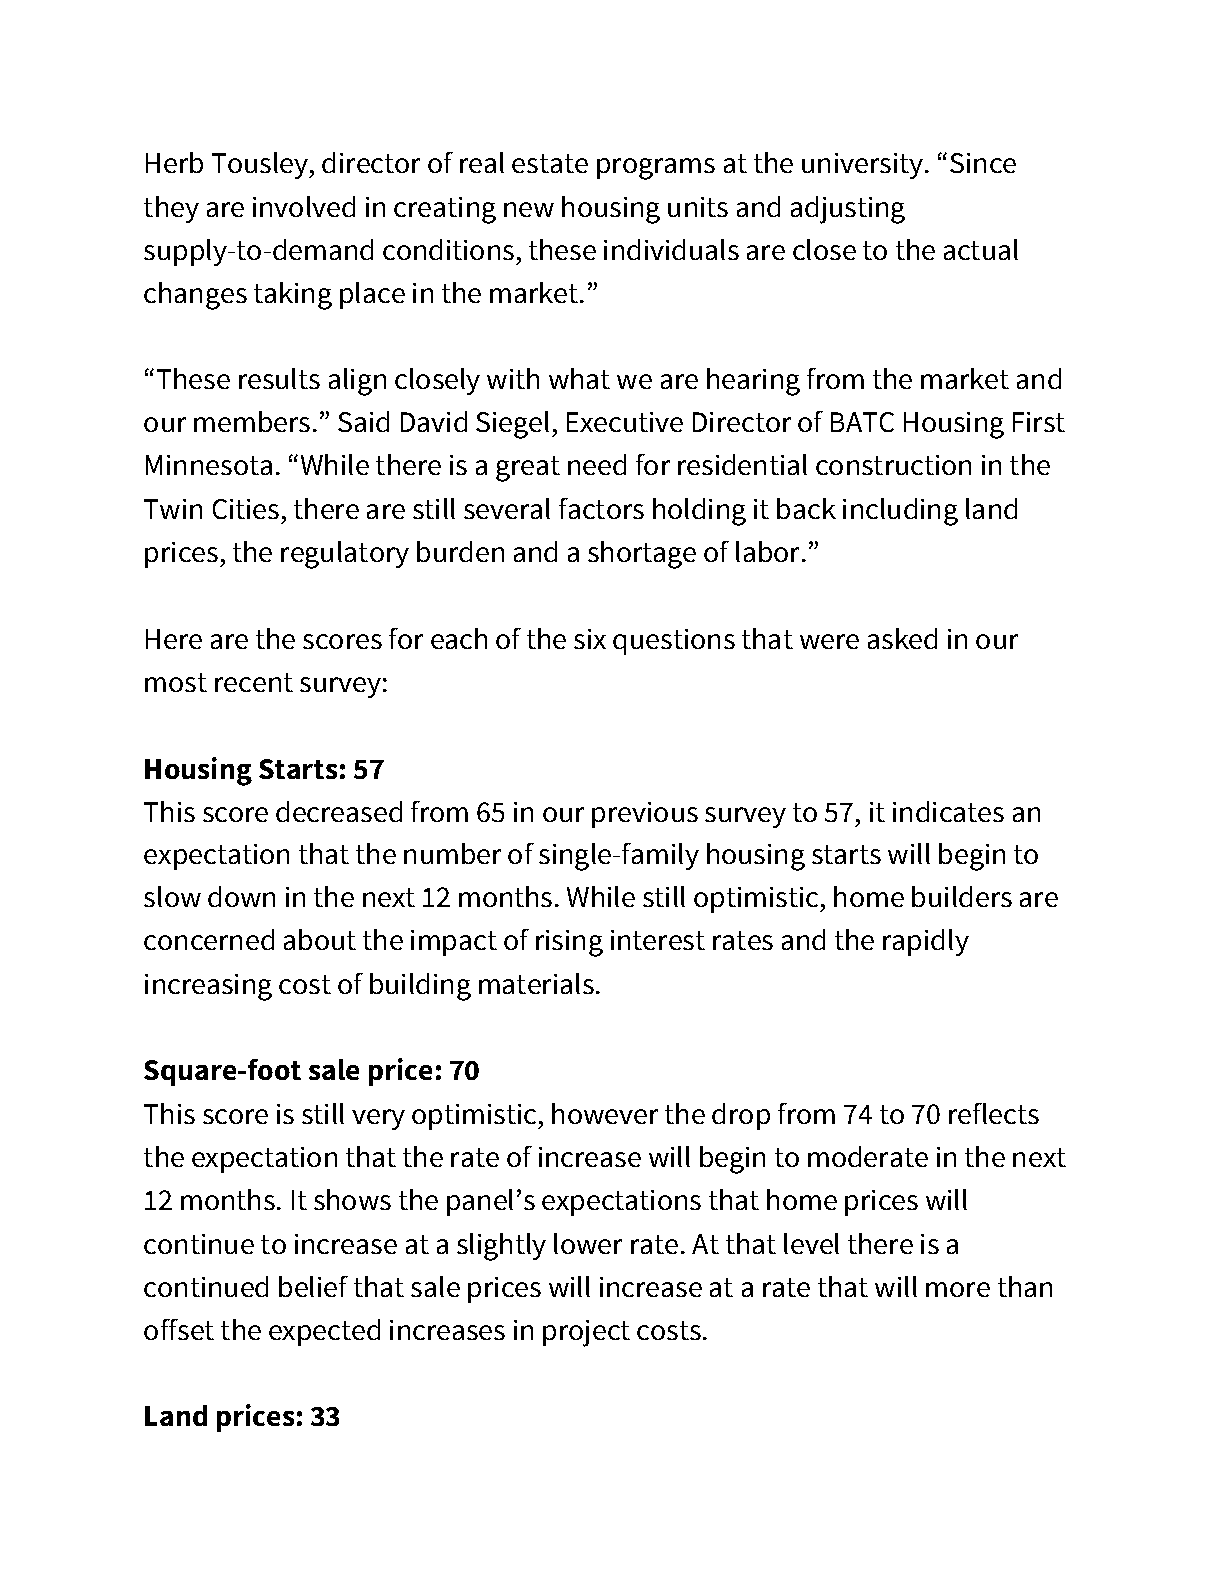 This page has height=1578, width=1219. Describe the element at coordinates (656, 169) in the page. I see `programs` at that location.
